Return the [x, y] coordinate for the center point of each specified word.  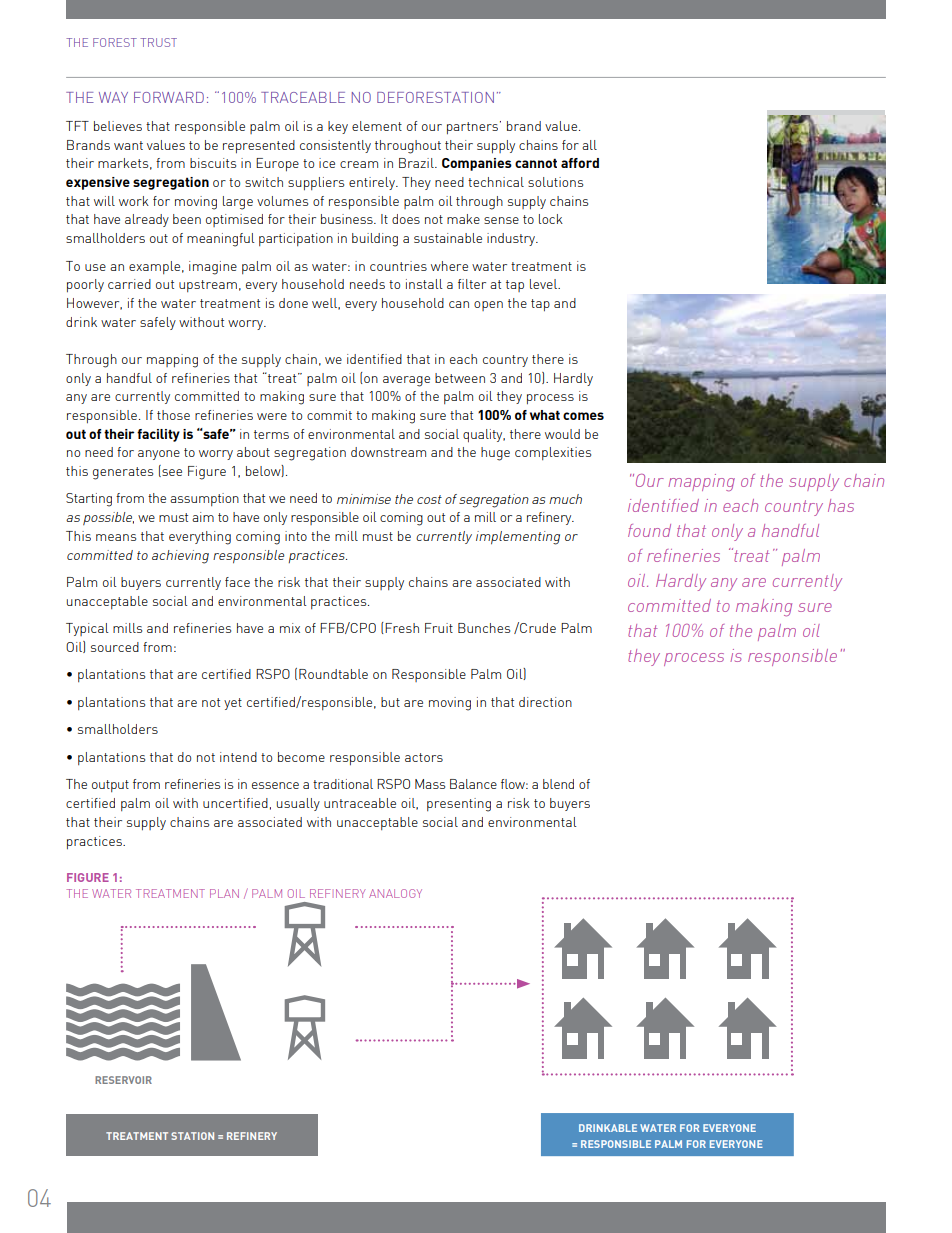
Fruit [439, 628]
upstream [208, 286]
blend [558, 784]
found [649, 530]
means [116, 537]
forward [169, 97]
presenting [459, 805]
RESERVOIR [123, 1080]
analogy [395, 893]
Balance [473, 784]
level [544, 284]
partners [472, 128]
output [110, 786]
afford [580, 163]
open [488, 306]
